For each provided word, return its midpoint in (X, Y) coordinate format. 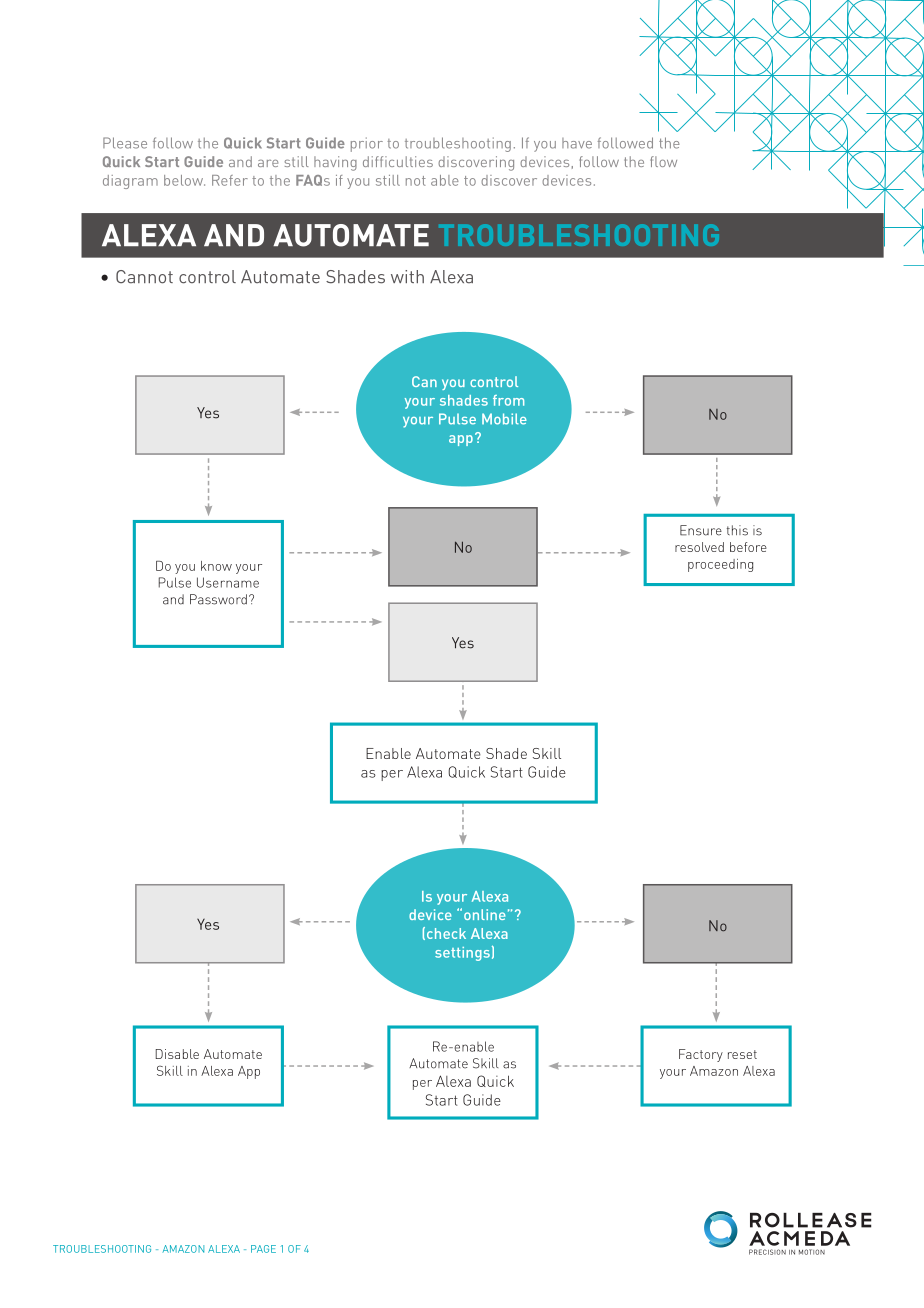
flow (663, 161)
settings (462, 954)
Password (218, 599)
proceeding (720, 565)
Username (228, 582)
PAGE (263, 1249)
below (184, 180)
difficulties (398, 161)
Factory (701, 1055)
